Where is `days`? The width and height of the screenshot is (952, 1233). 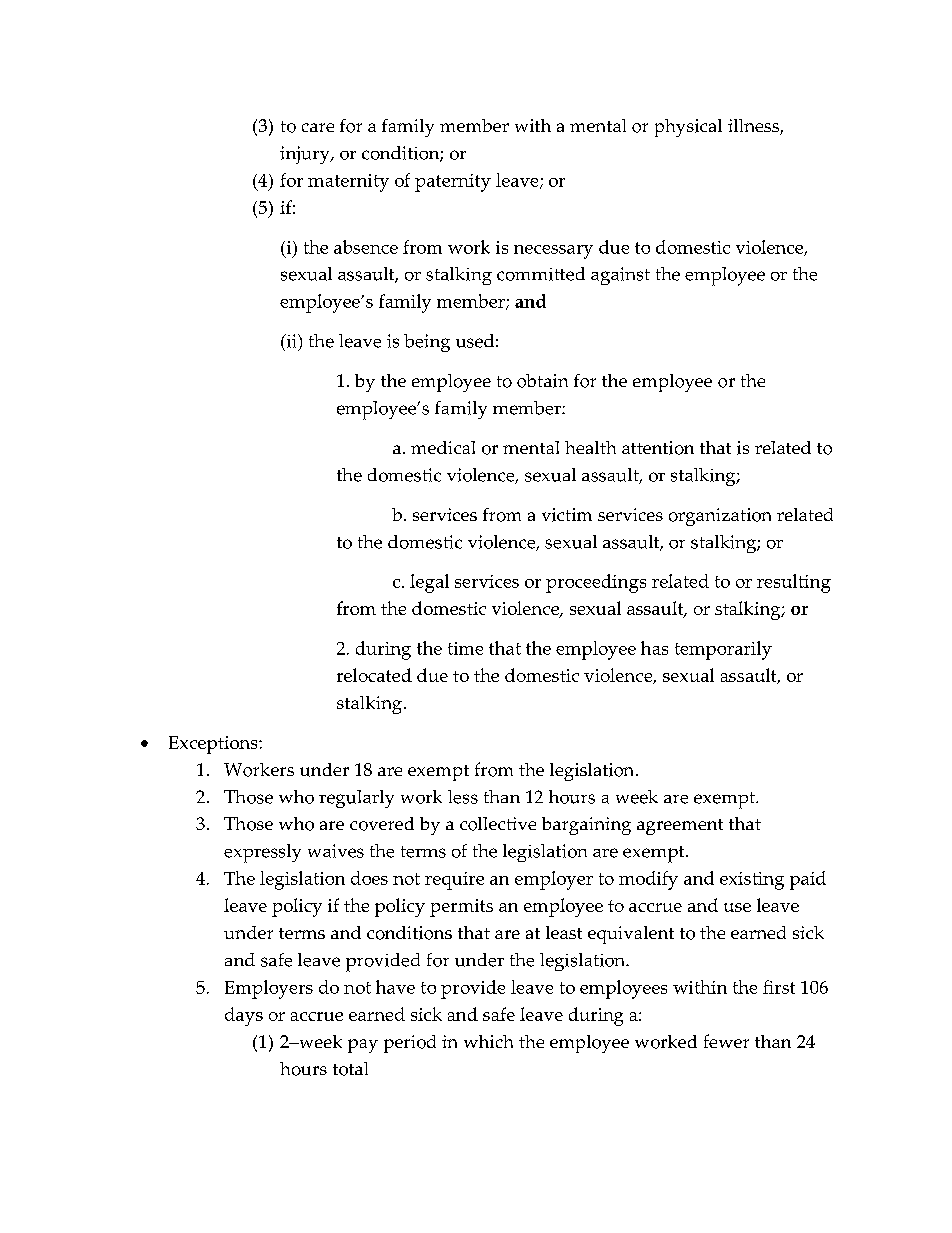
days is located at coordinates (244, 1016).
